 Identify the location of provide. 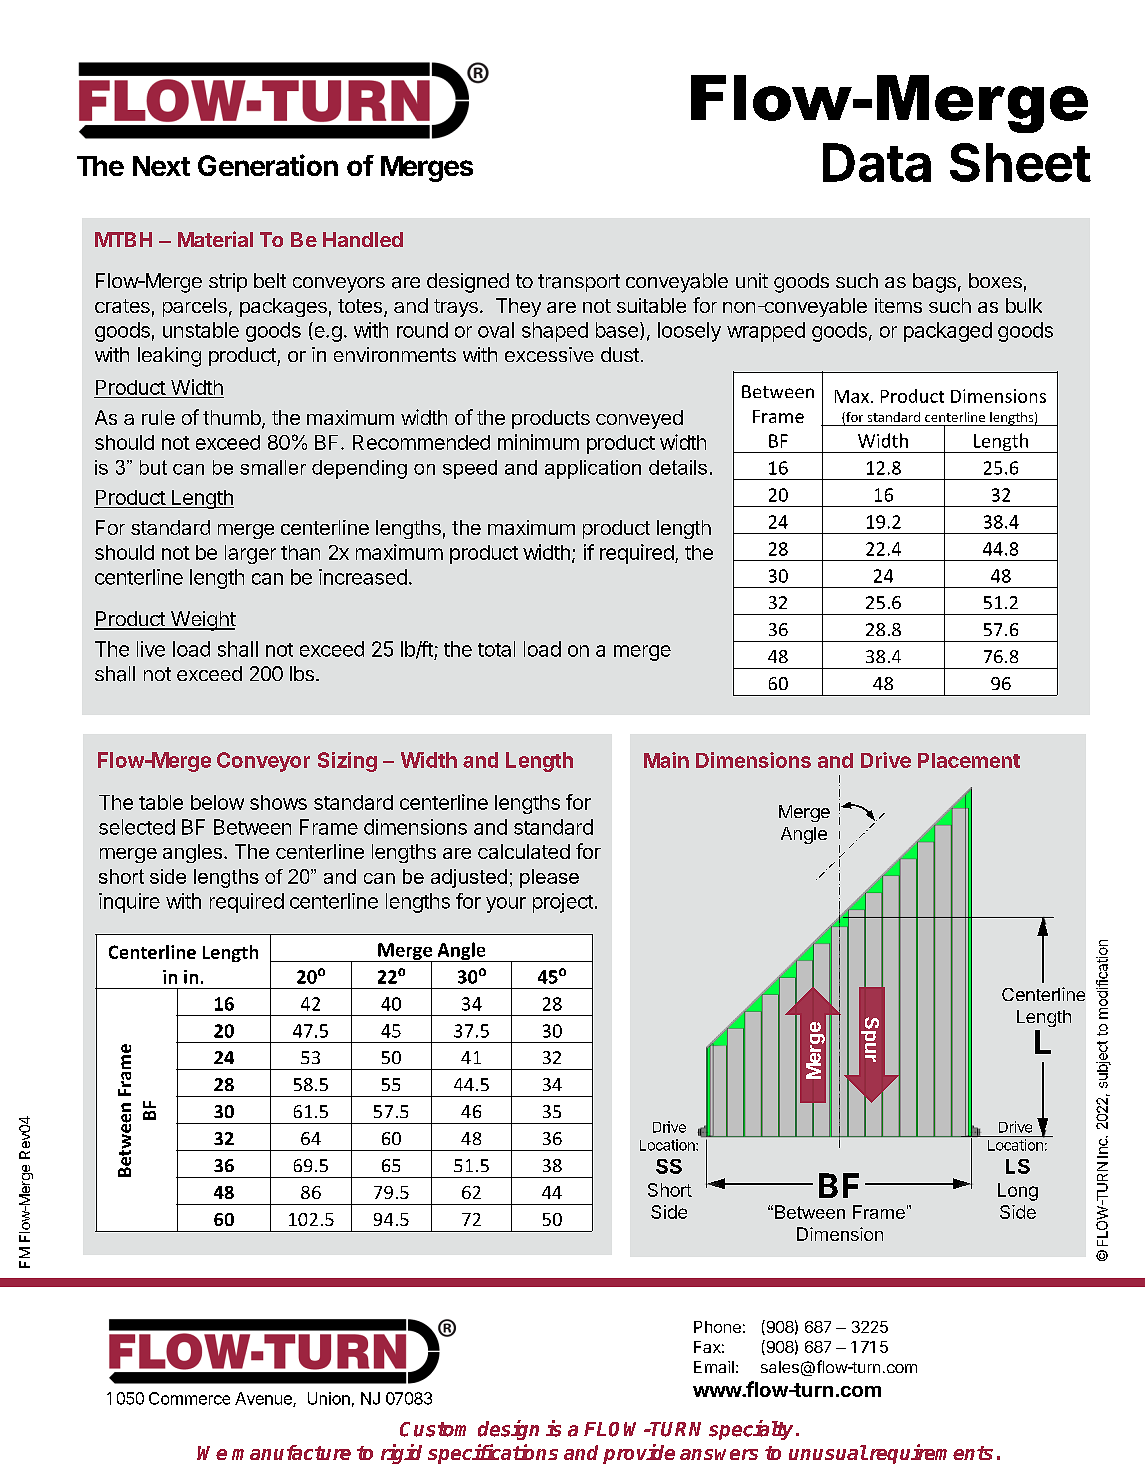
(639, 1454).
